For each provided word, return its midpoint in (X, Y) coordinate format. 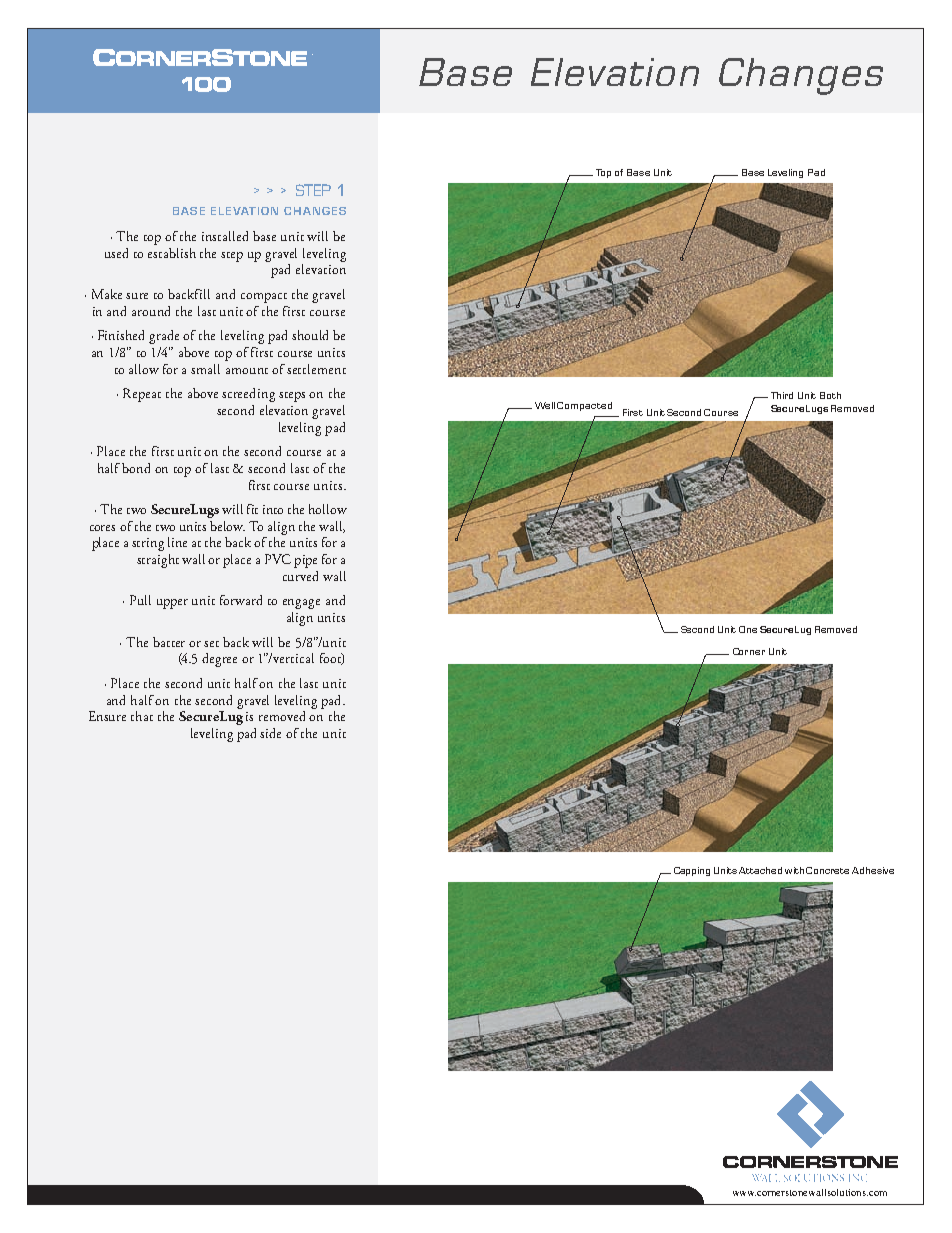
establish (172, 253)
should (310, 335)
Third (782, 395)
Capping (692, 871)
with (794, 870)
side (270, 733)
